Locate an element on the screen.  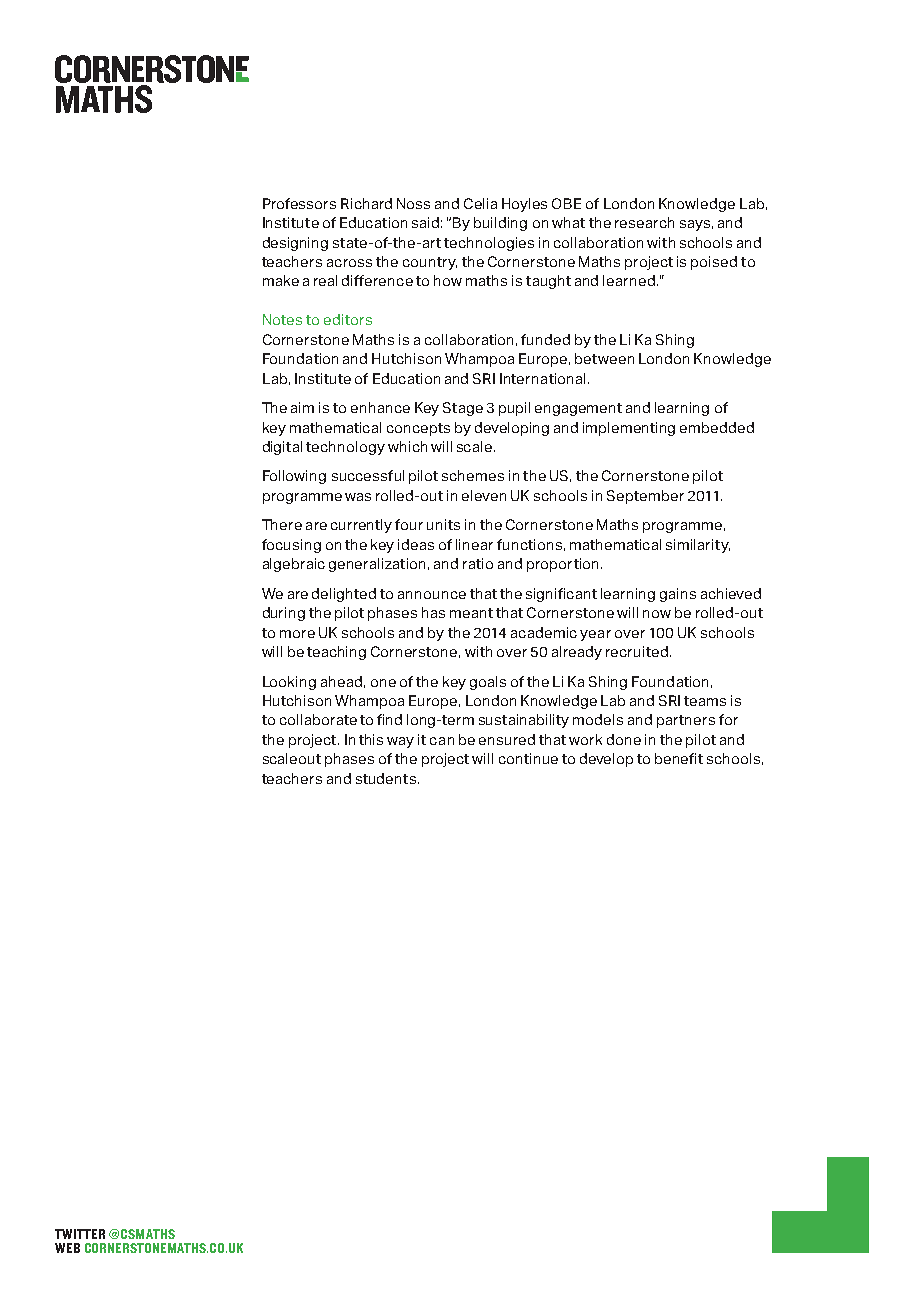
implementing is located at coordinates (629, 429).
